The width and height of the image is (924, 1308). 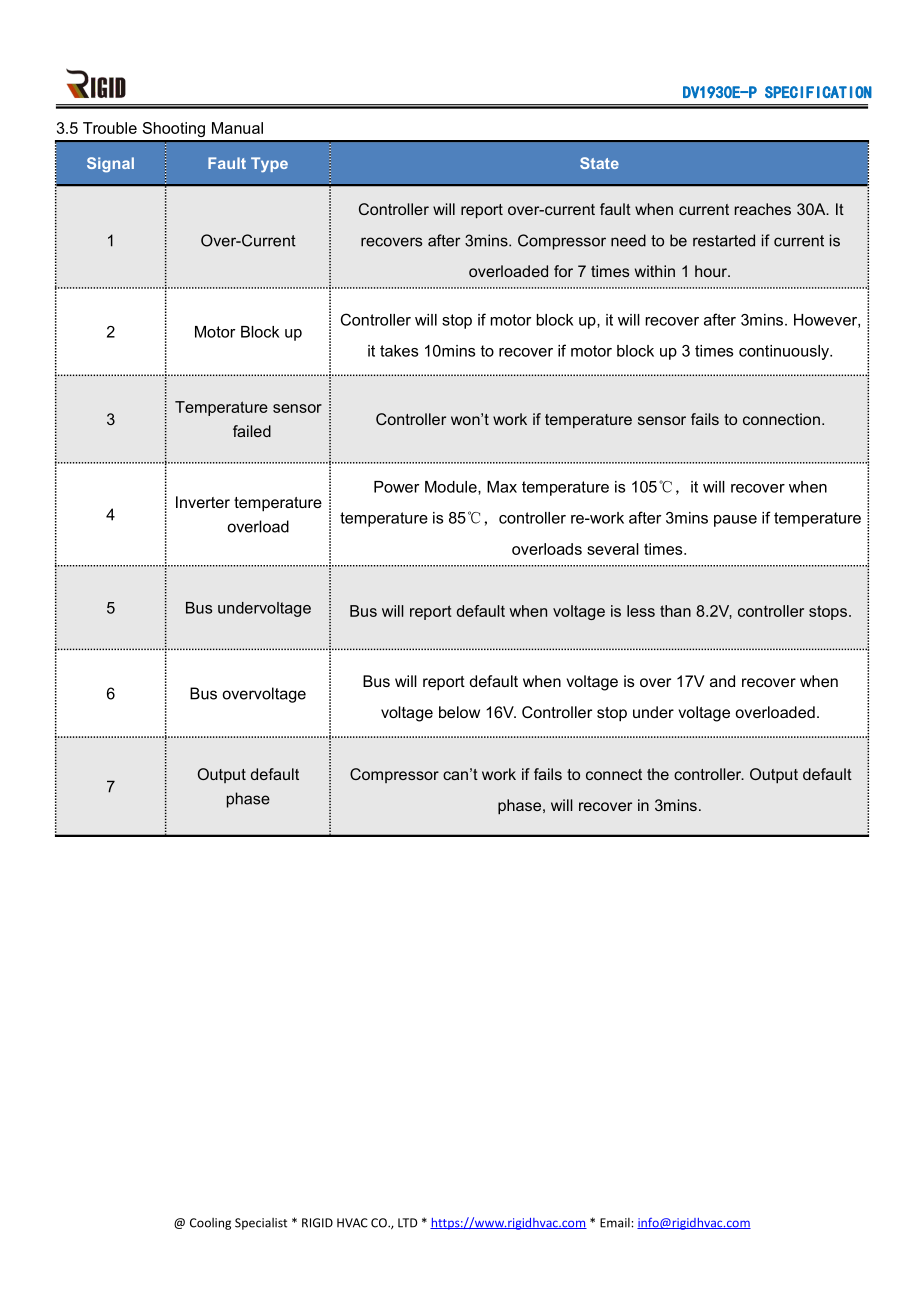 What do you see at coordinates (818, 92) in the image?
I see `SPECIFICATION` at bounding box center [818, 92].
